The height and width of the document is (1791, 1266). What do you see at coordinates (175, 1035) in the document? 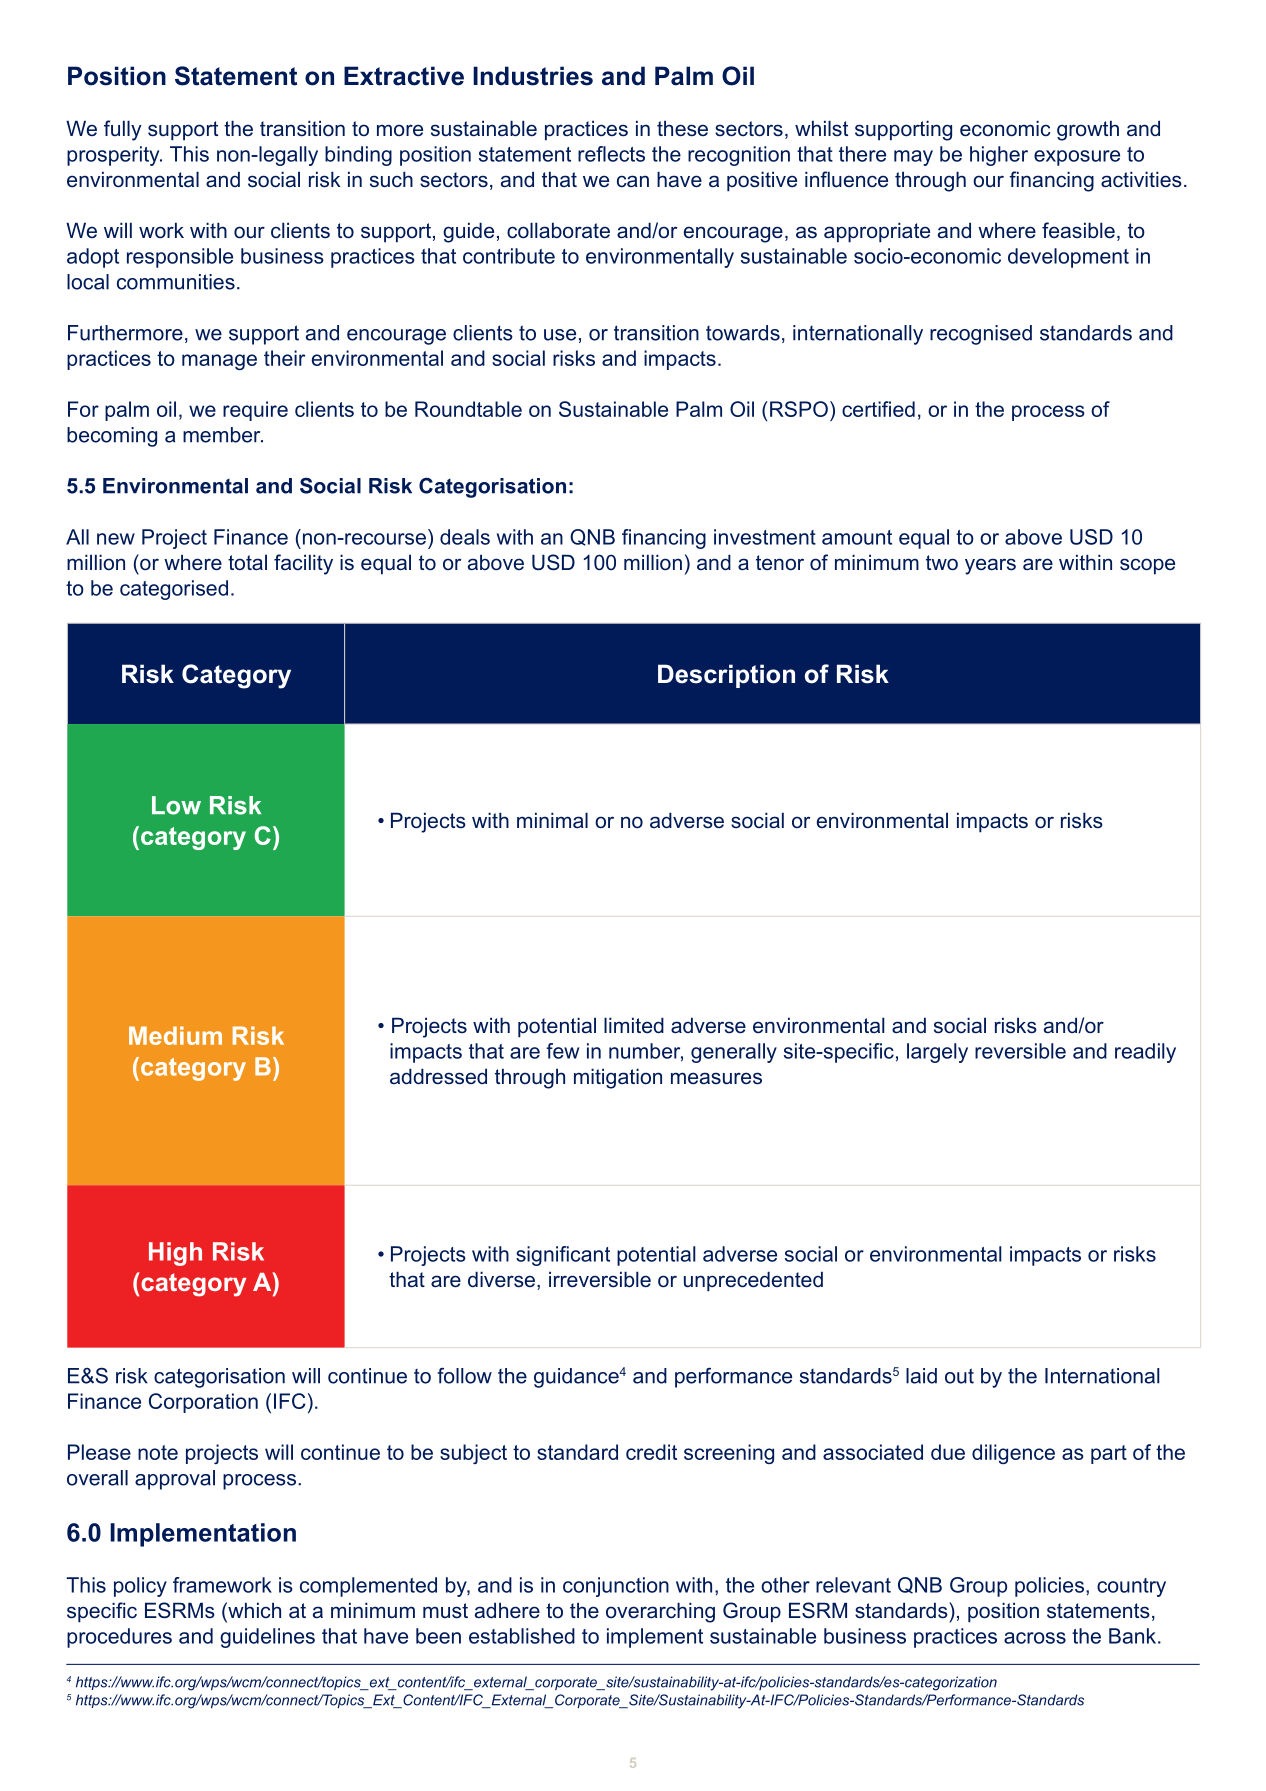
I see `Medium` at bounding box center [175, 1035].
